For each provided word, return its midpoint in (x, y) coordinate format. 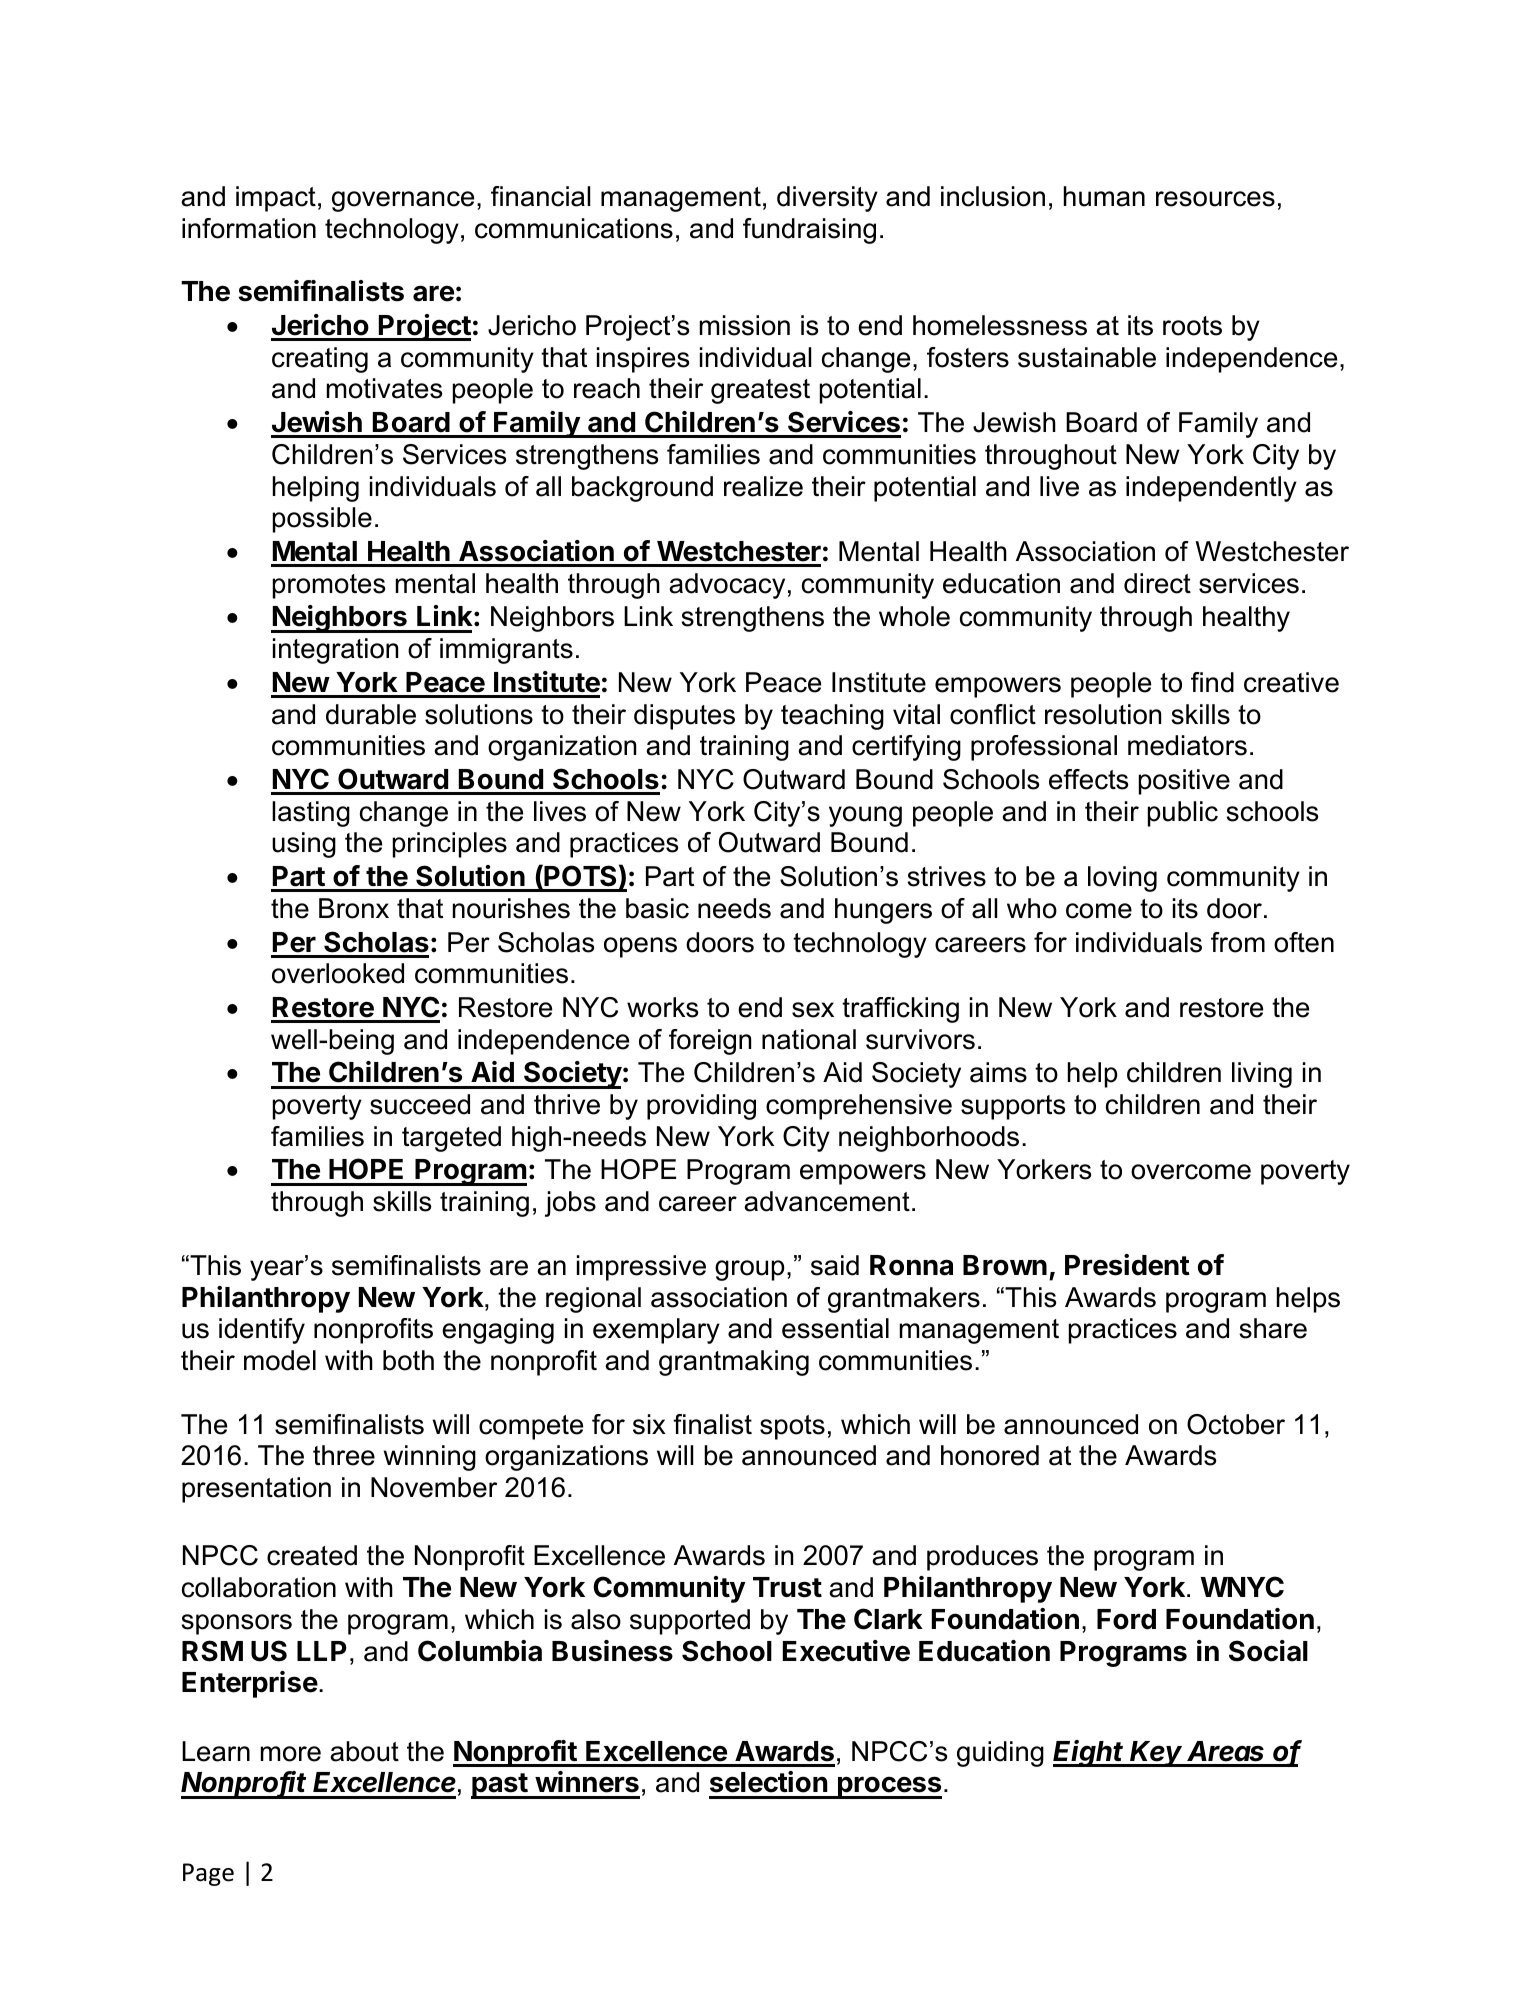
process (889, 1787)
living (1262, 1075)
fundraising (809, 231)
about (364, 1751)
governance (403, 201)
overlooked (338, 973)
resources (1215, 199)
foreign (710, 1042)
